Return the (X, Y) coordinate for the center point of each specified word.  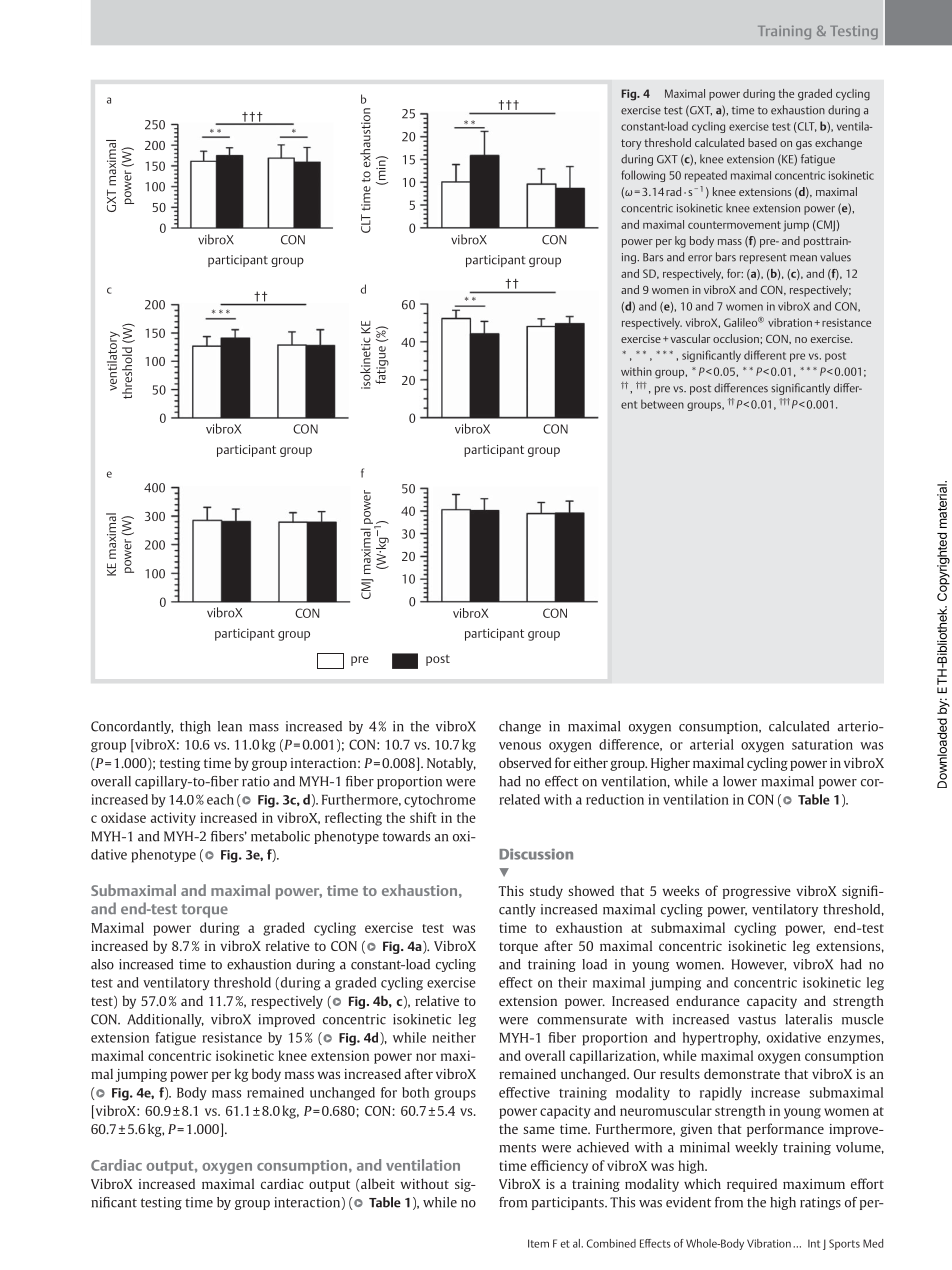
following (643, 176)
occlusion (737, 338)
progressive (757, 892)
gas (804, 145)
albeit (378, 1183)
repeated (706, 176)
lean (230, 726)
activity (173, 819)
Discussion (536, 854)
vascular (690, 338)
